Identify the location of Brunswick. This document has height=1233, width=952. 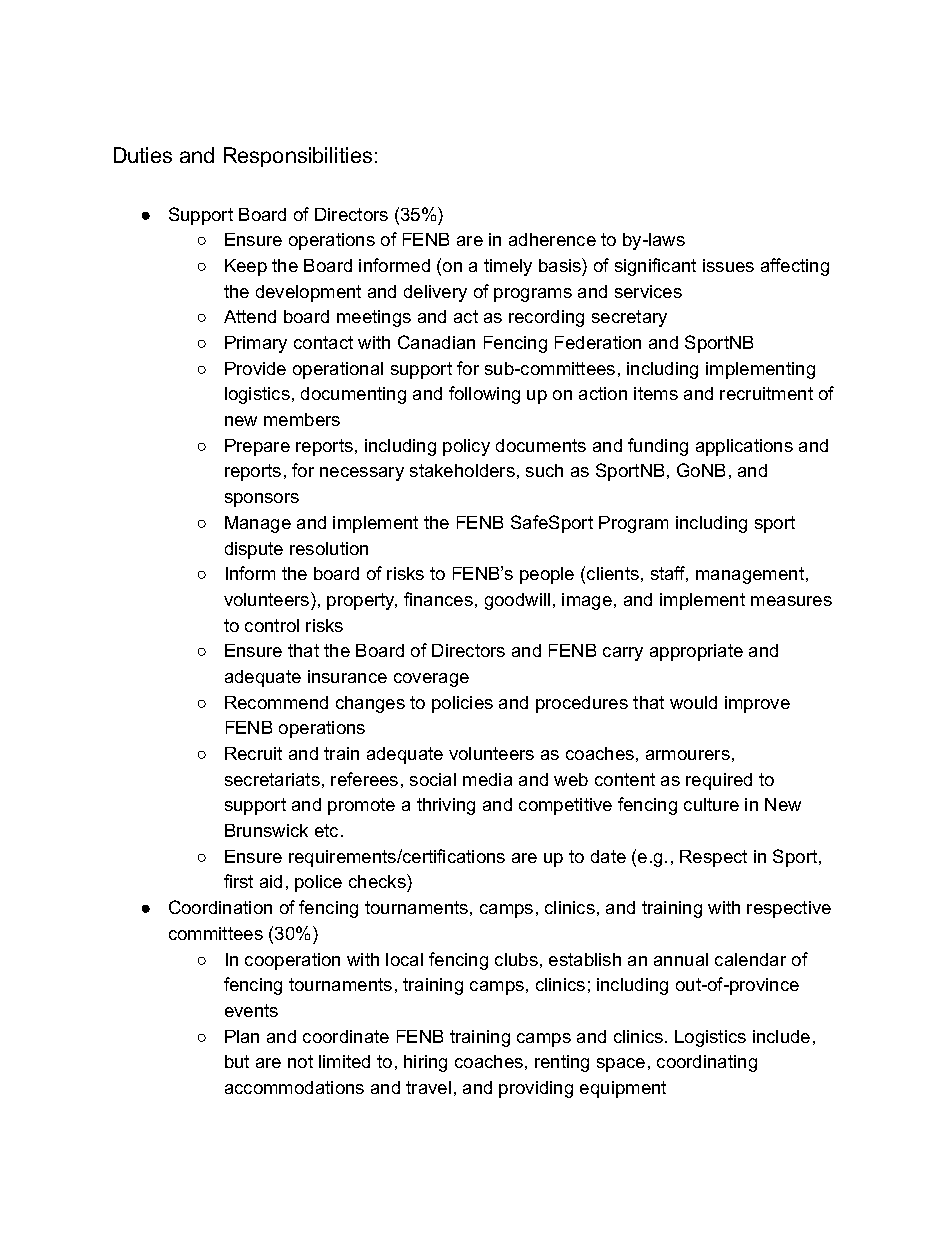
(266, 830).
